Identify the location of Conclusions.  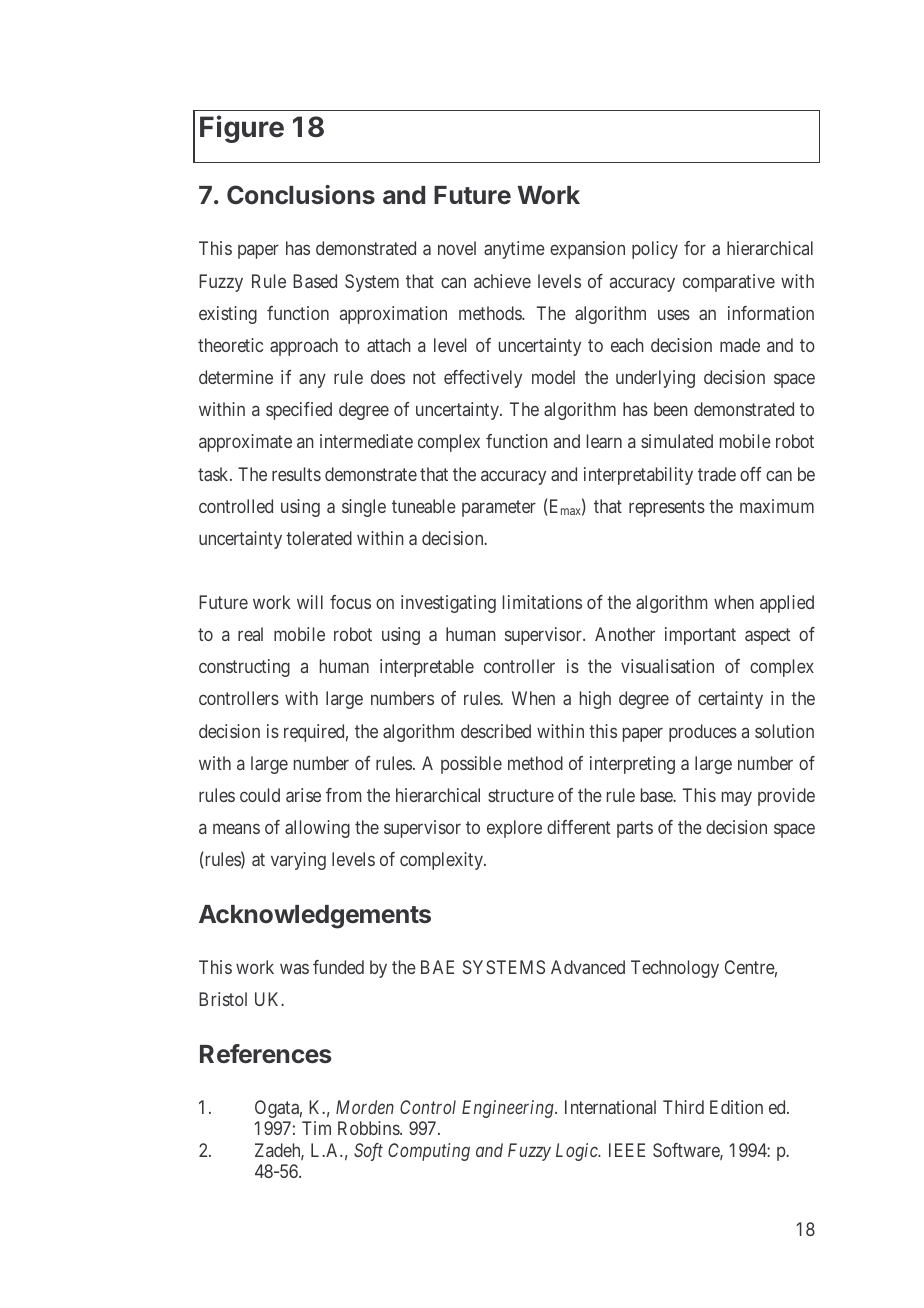
(301, 195).
